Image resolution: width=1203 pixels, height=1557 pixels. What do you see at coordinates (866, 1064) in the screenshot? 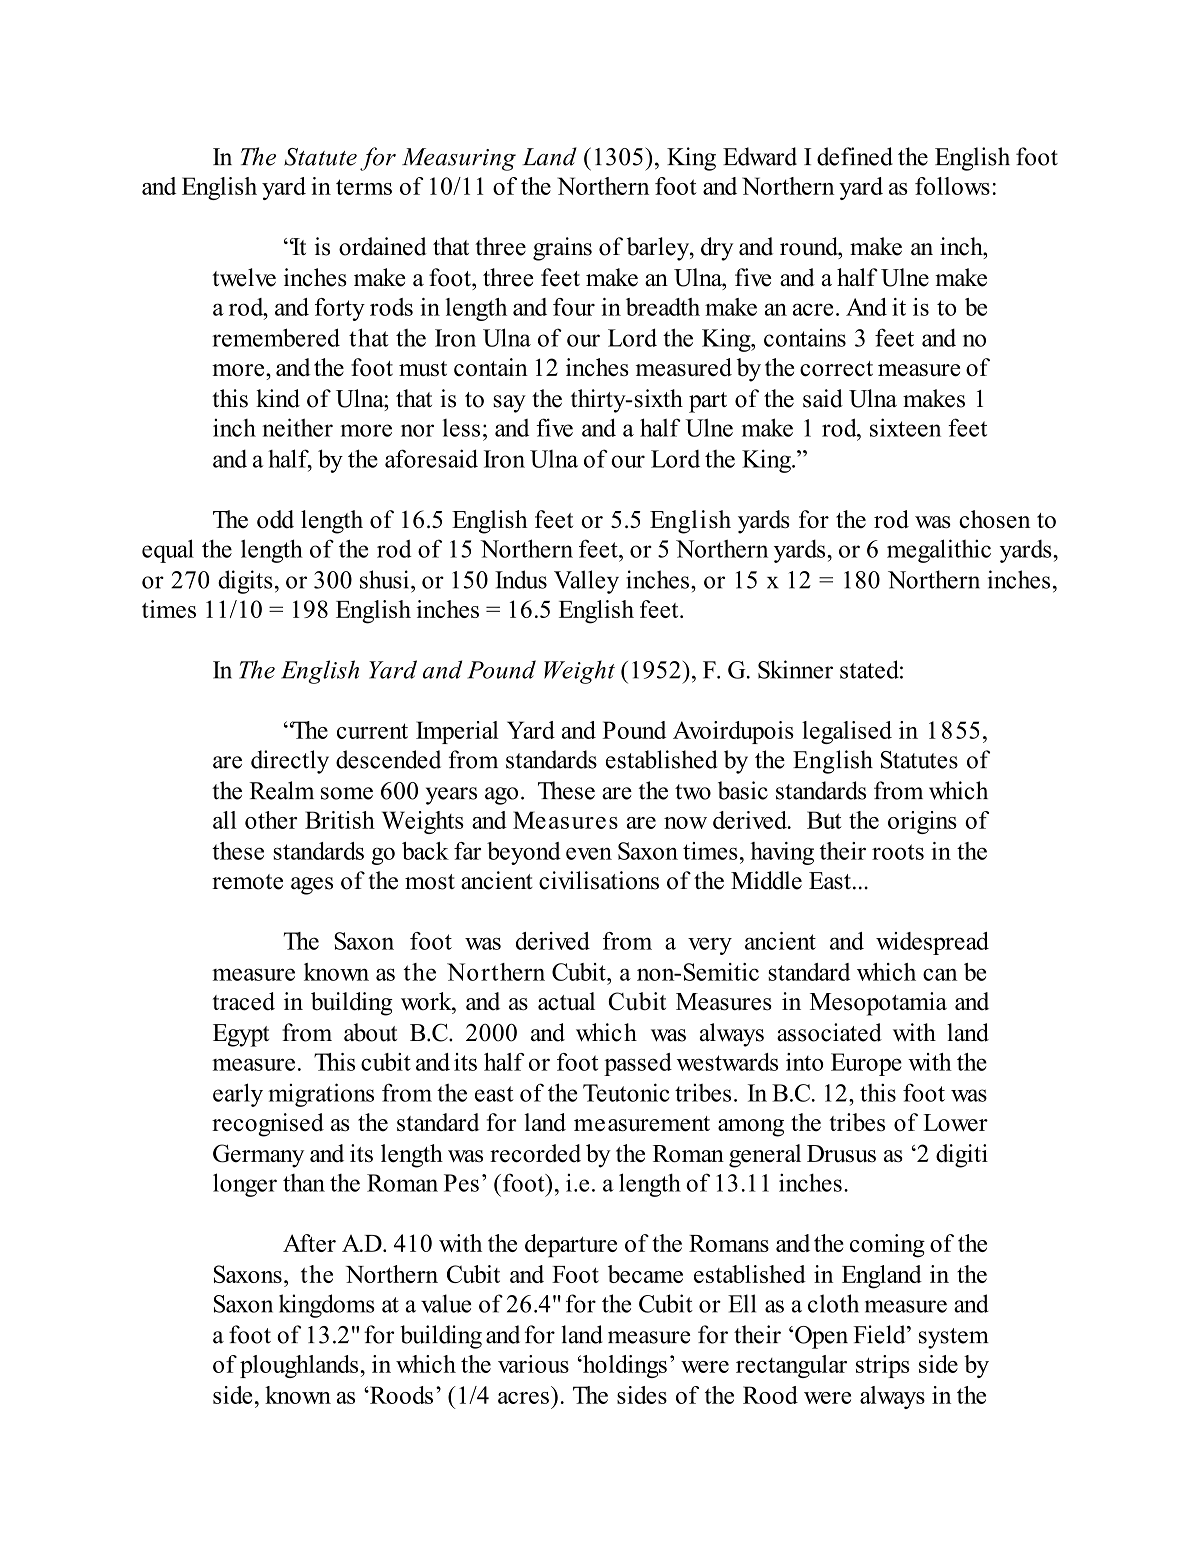
I see `Europe` at bounding box center [866, 1064].
